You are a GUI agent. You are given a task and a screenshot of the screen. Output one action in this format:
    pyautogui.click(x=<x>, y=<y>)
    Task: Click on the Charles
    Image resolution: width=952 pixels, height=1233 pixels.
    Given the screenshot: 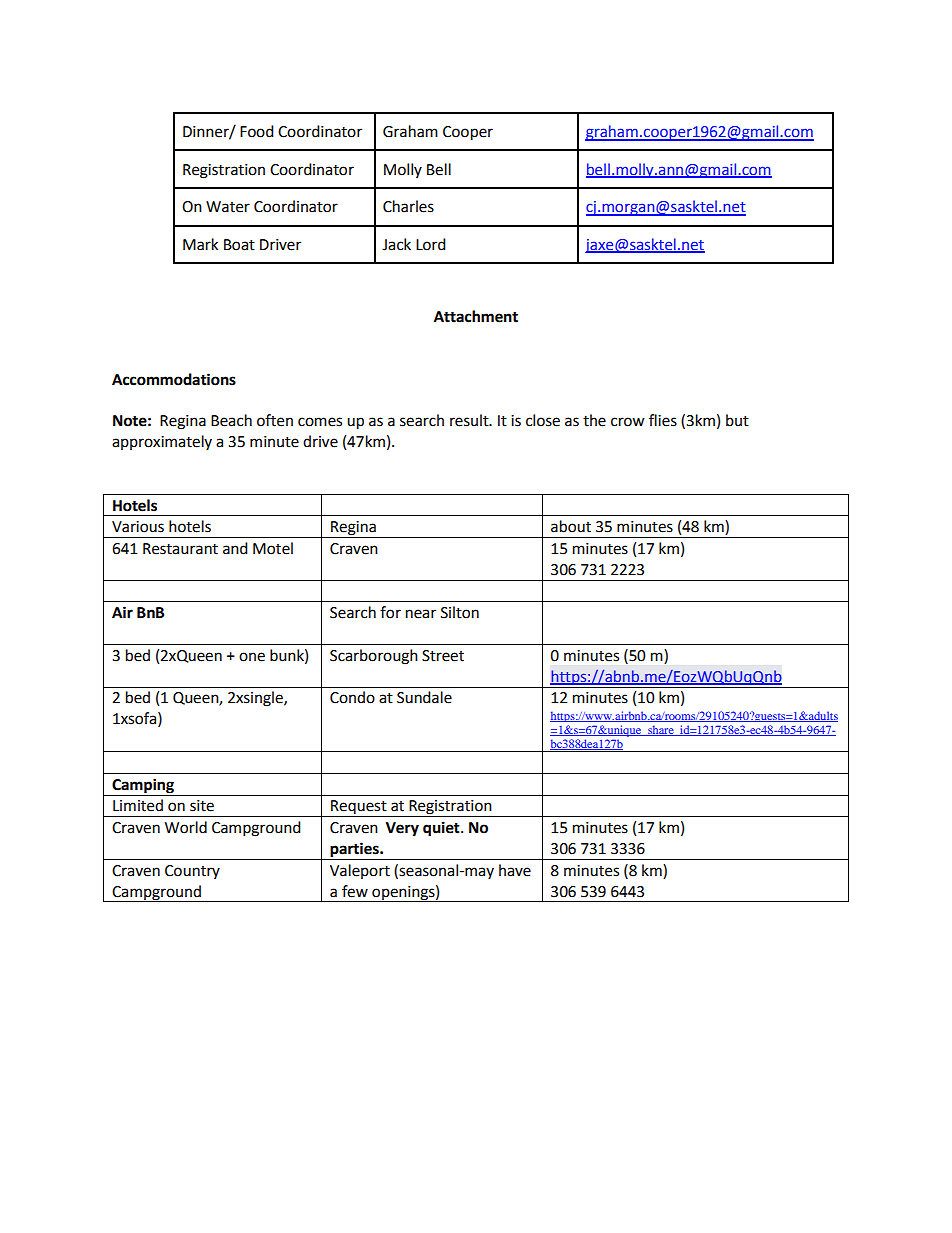 What is the action you would take?
    pyautogui.click(x=408, y=206)
